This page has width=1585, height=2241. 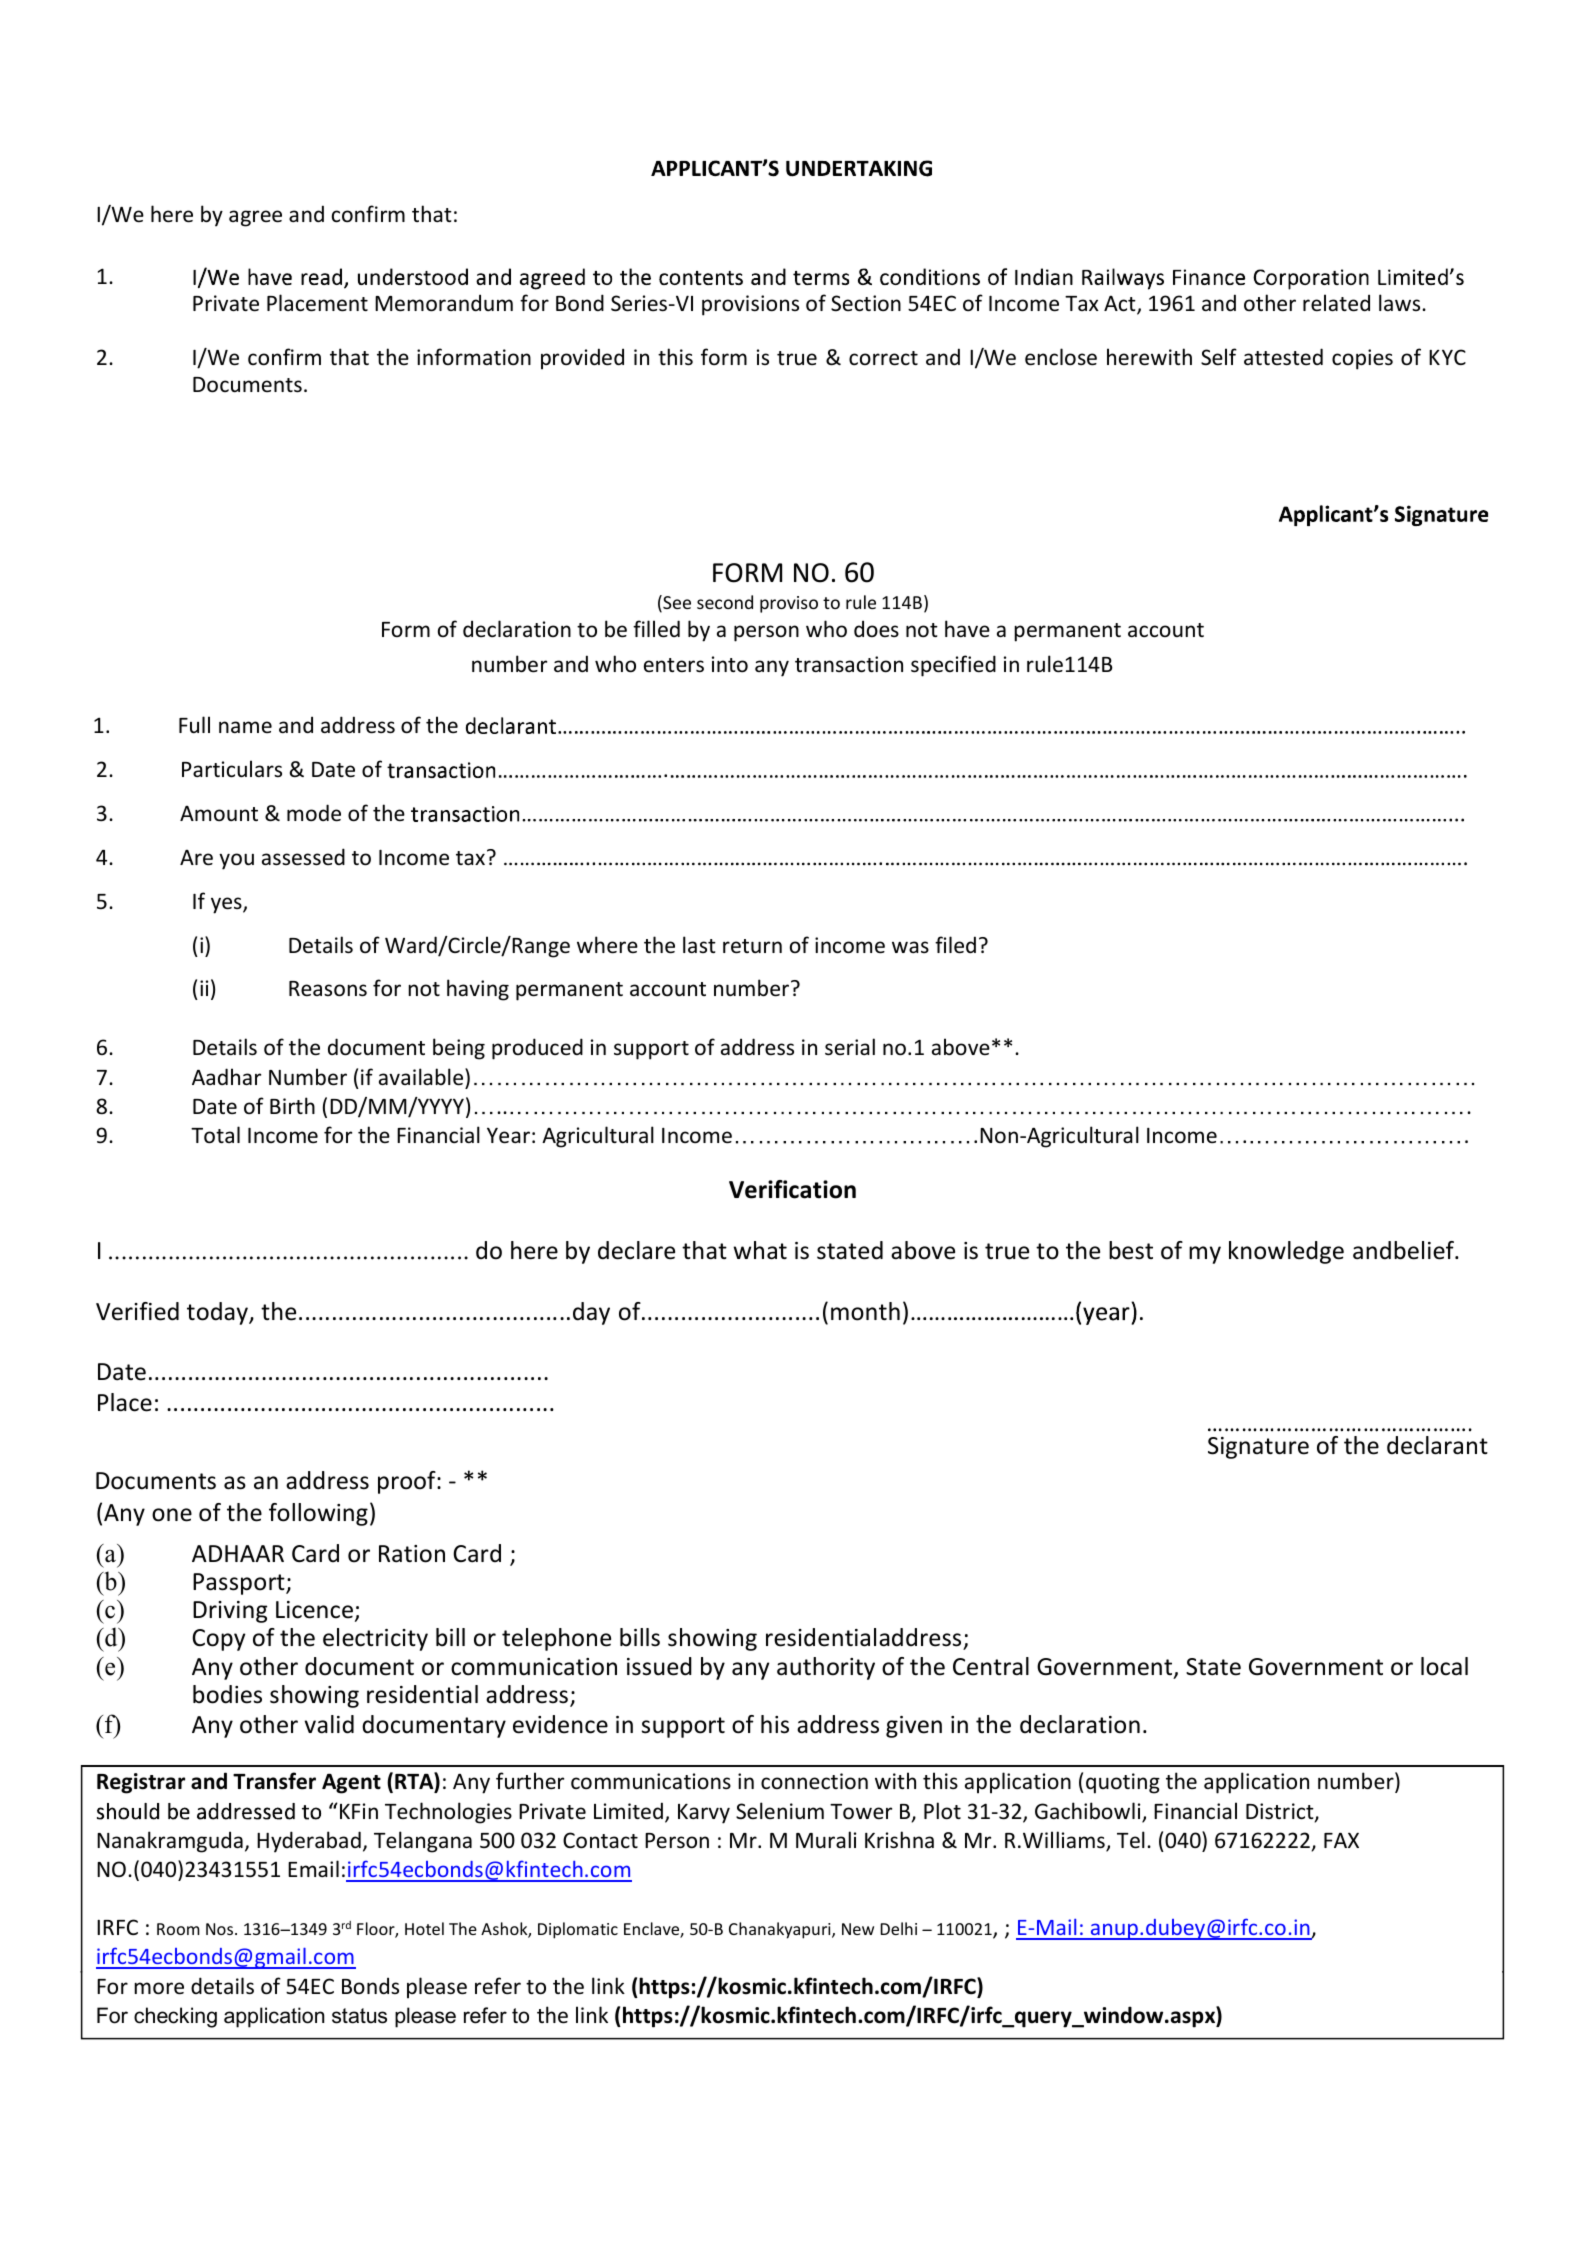 I want to click on FAX, so click(x=1341, y=1840).
